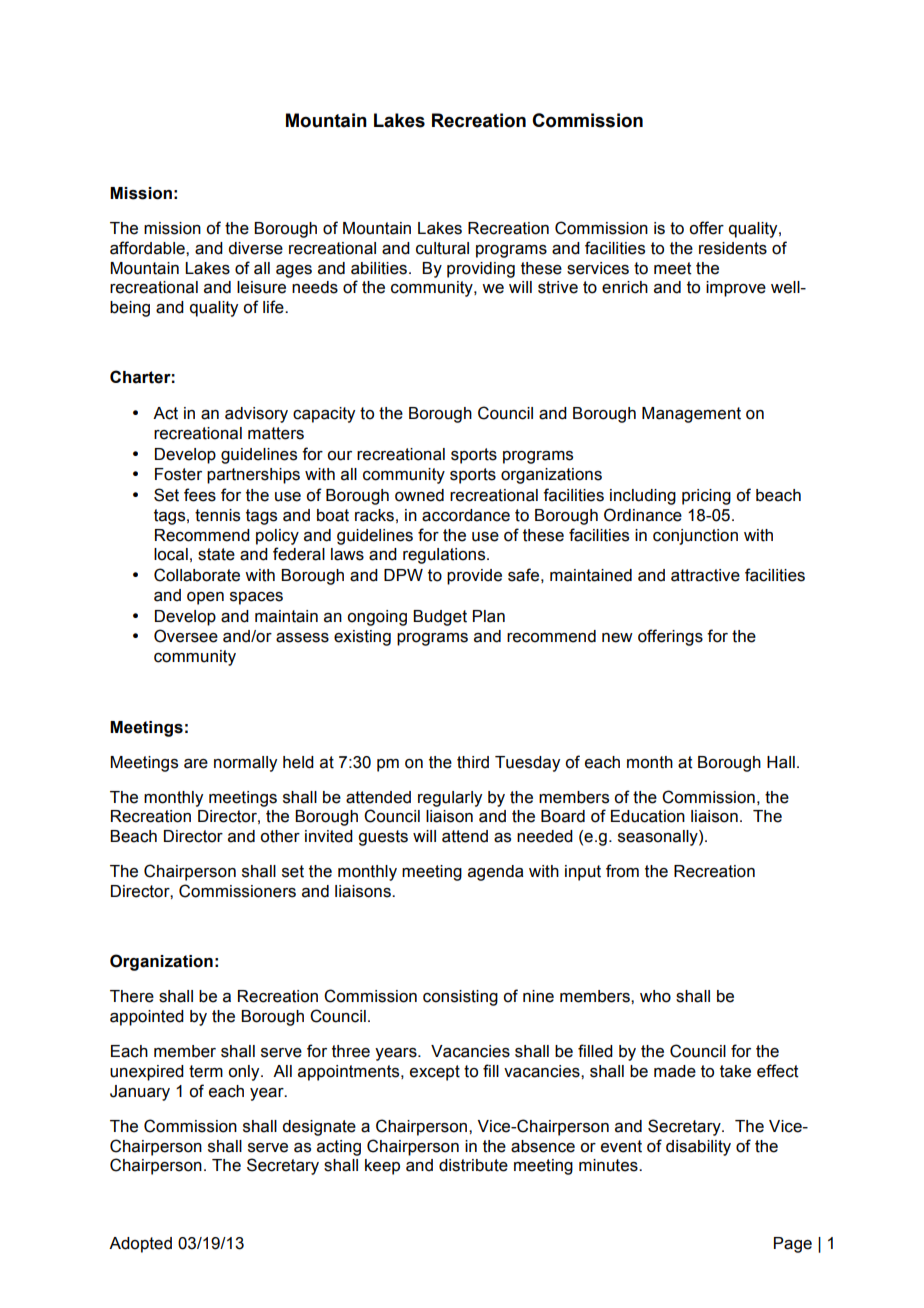  I want to click on leisure, so click(261, 287).
